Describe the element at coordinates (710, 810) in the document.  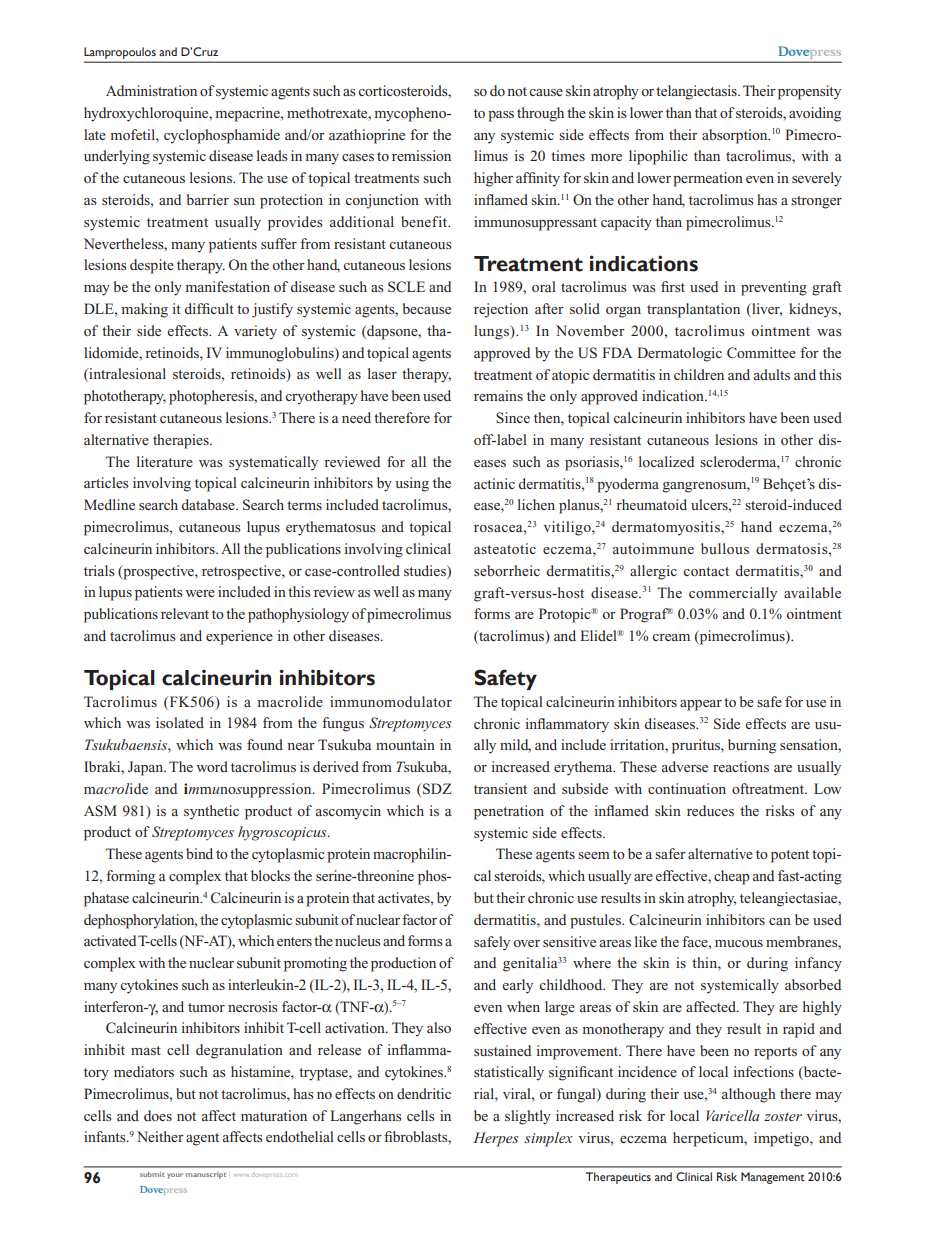
I see `reduces` at that location.
